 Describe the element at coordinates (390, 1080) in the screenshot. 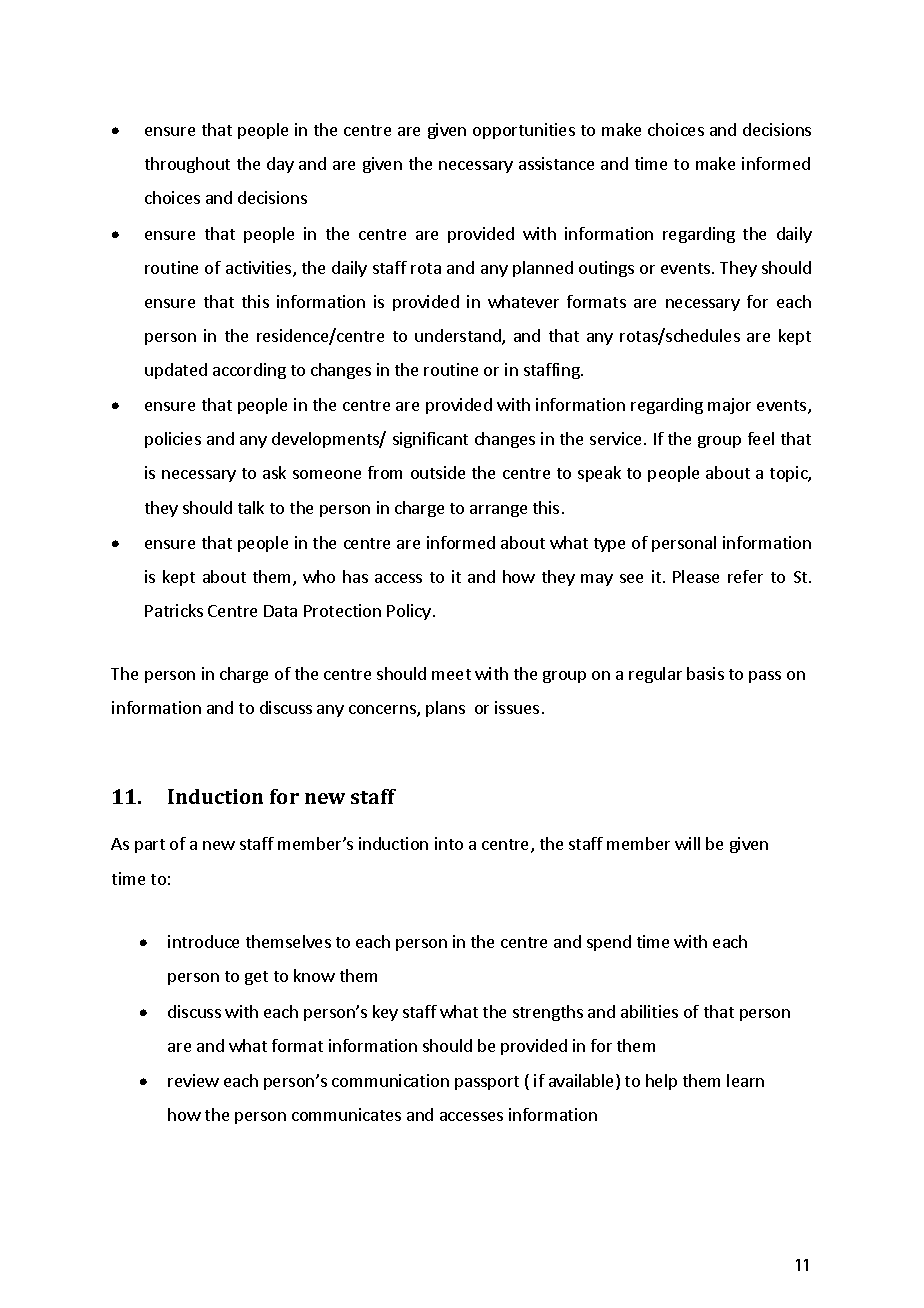

I see `communication` at that location.
